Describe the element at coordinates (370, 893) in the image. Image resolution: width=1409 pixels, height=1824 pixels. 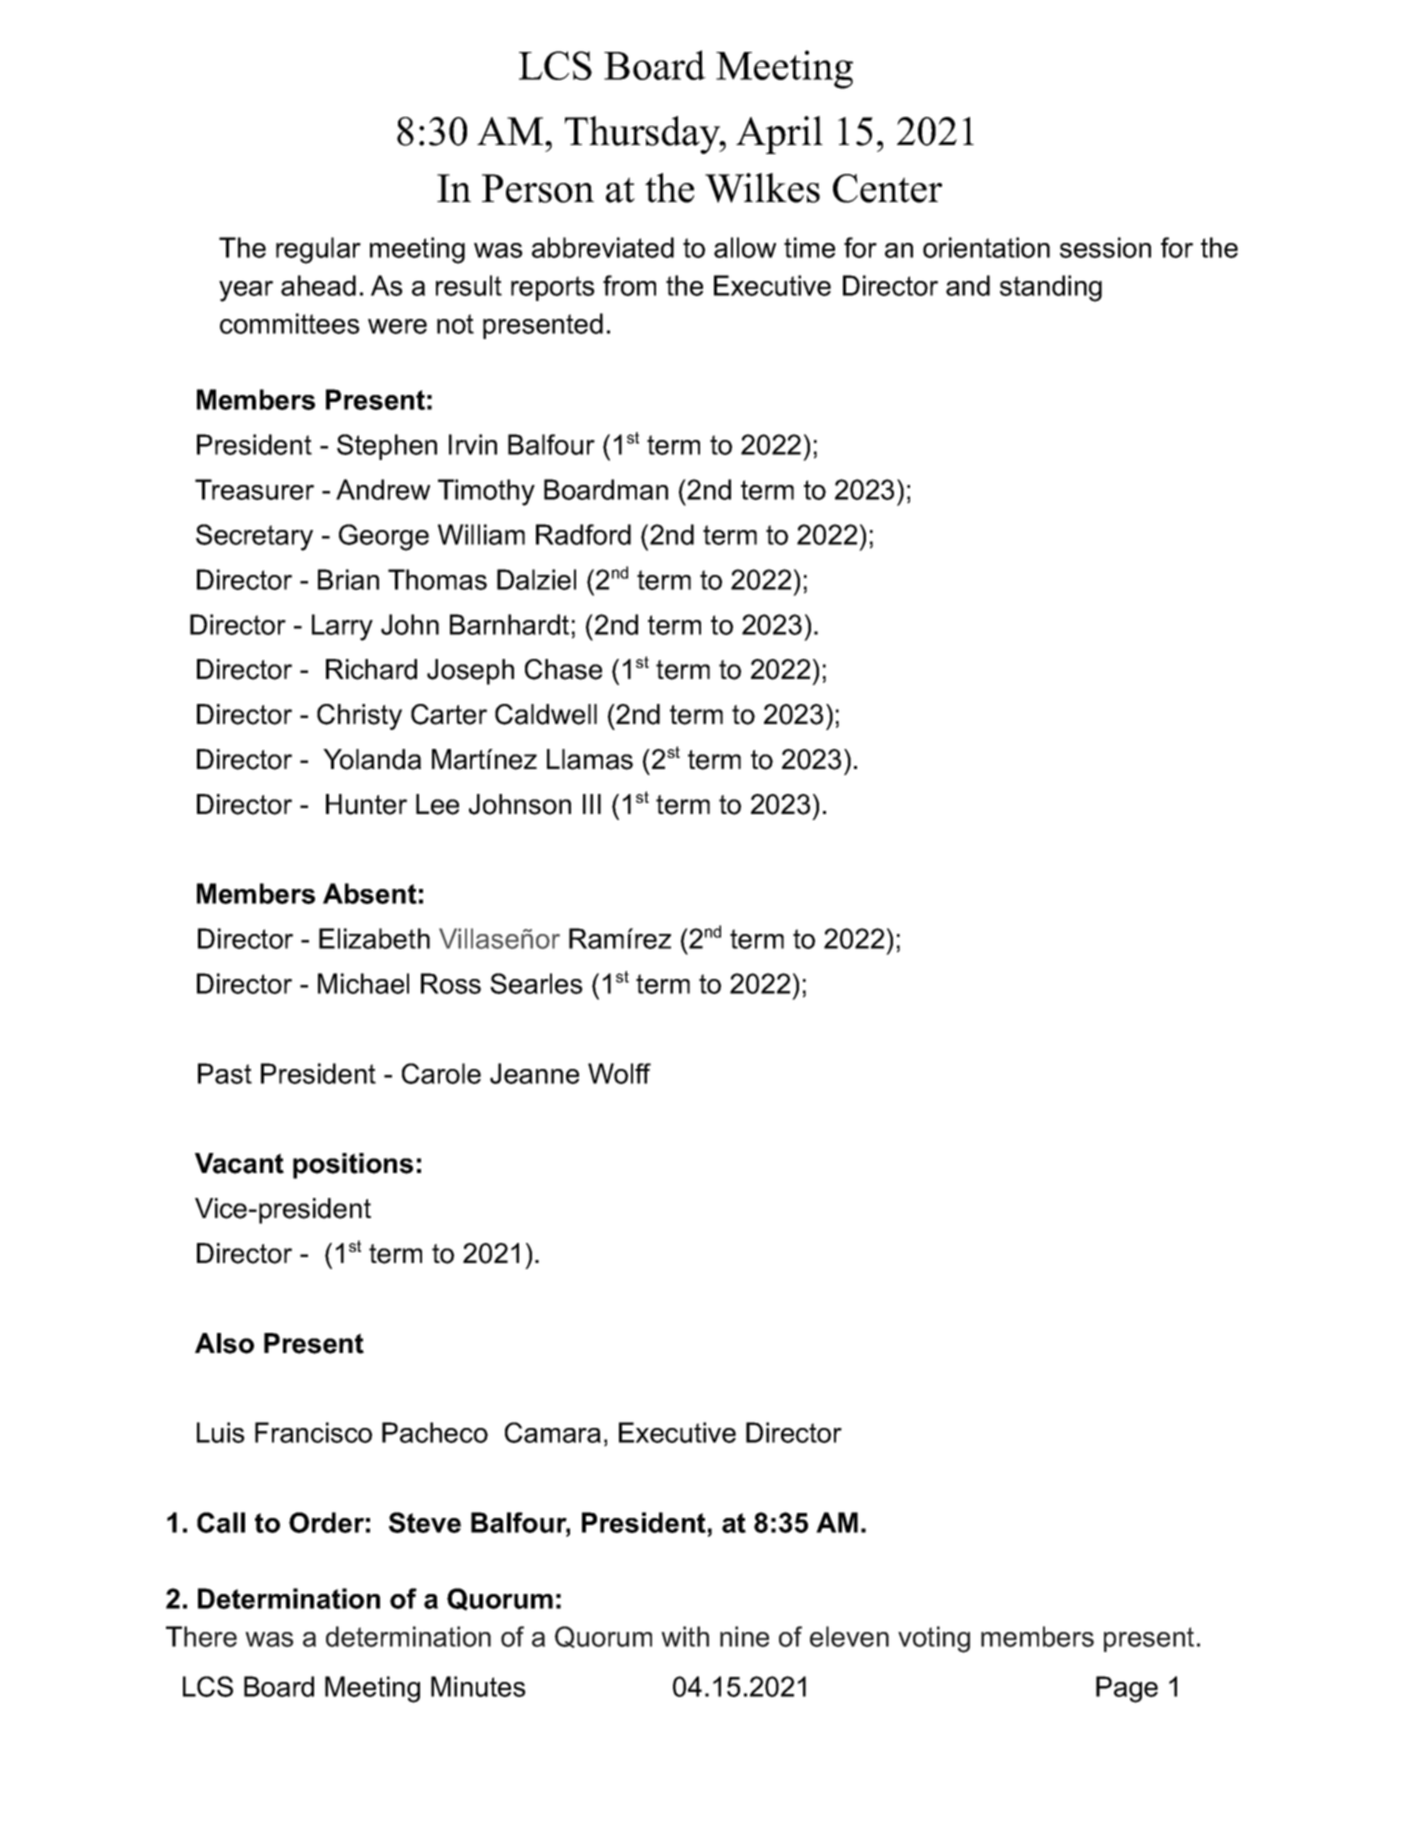
I see `Absent` at that location.
